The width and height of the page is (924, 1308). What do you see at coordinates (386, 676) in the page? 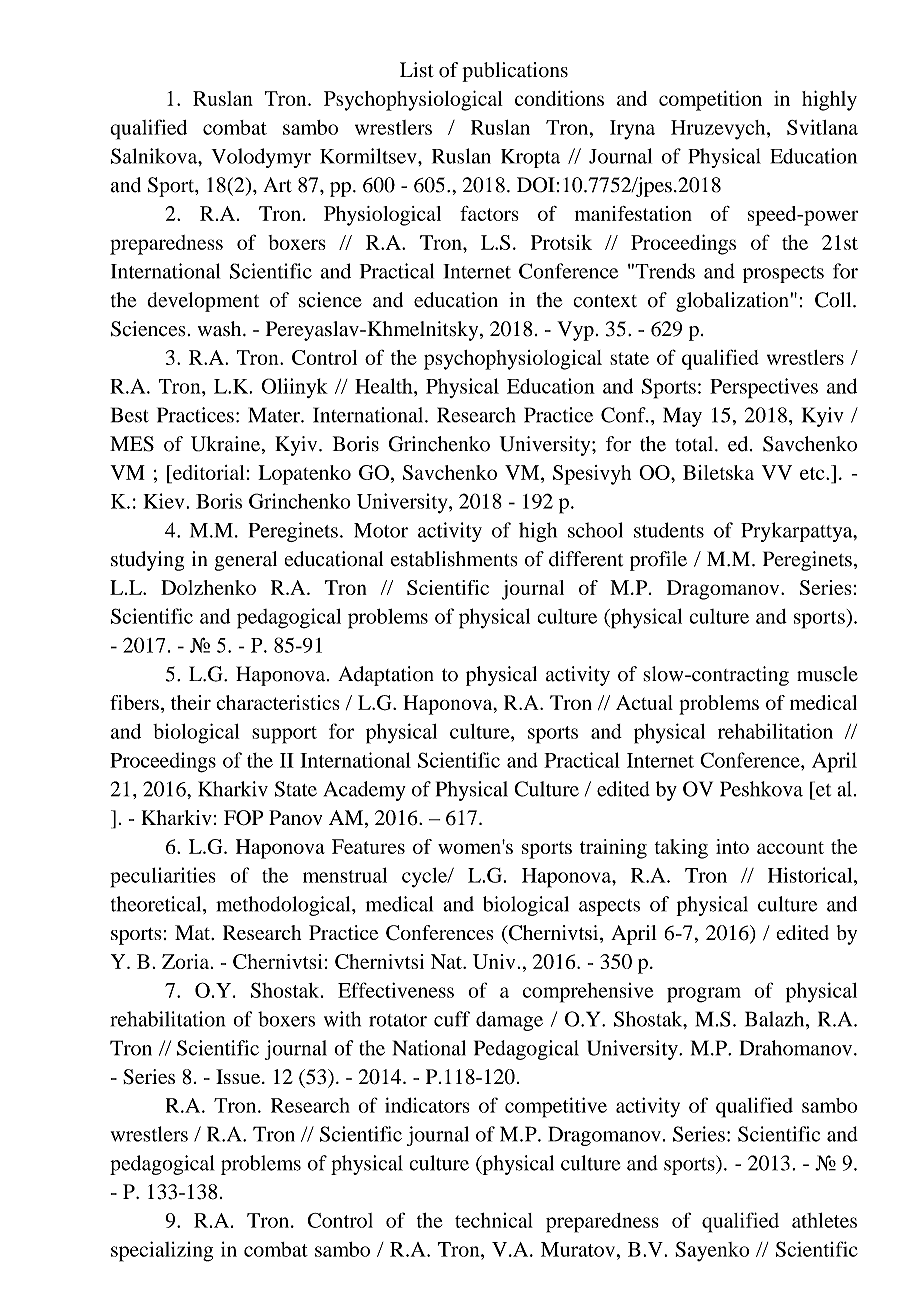
I see `Adaptation` at bounding box center [386, 676].
